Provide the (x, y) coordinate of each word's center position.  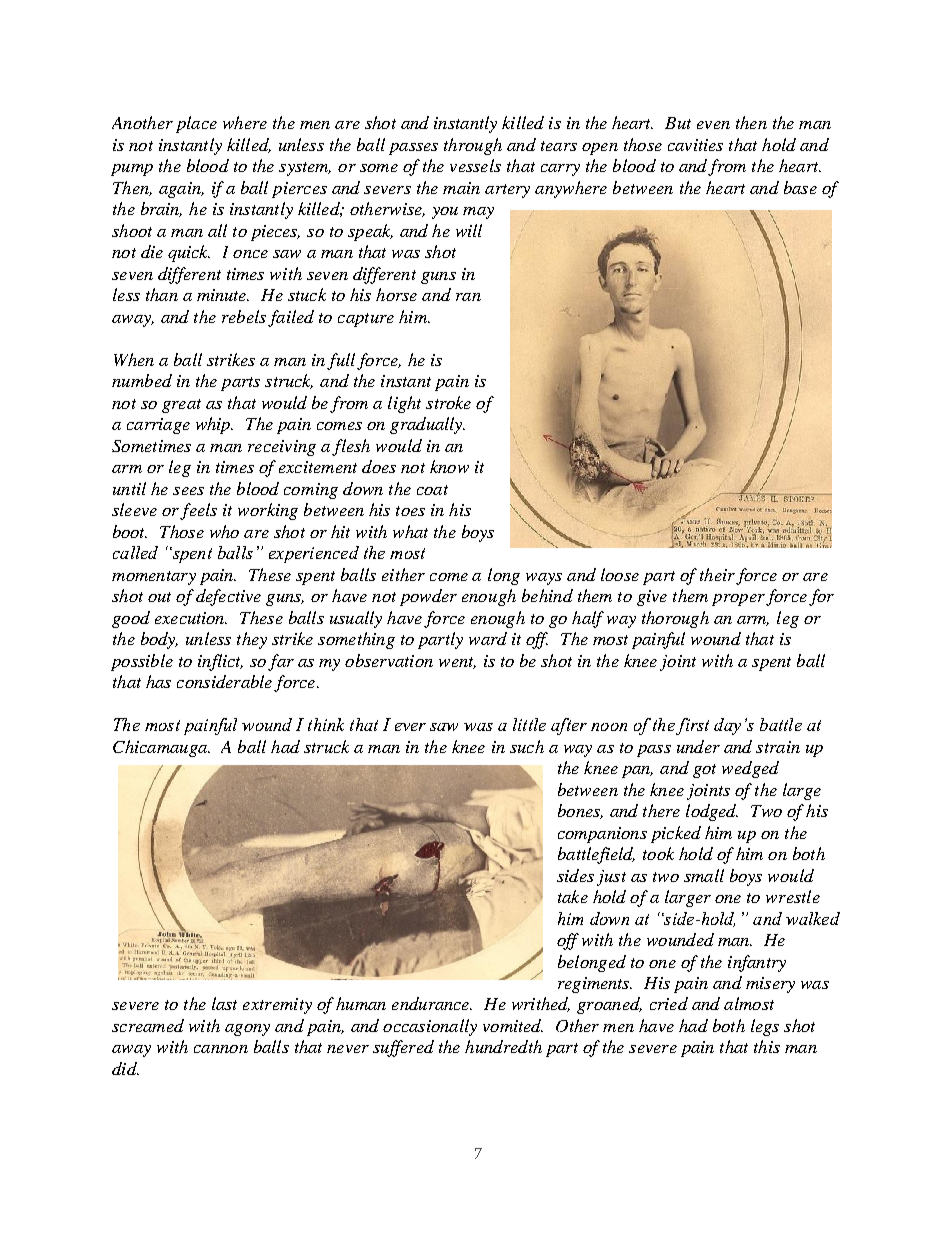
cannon (221, 1049)
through (473, 146)
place (196, 124)
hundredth (503, 1046)
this (767, 1046)
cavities (695, 145)
